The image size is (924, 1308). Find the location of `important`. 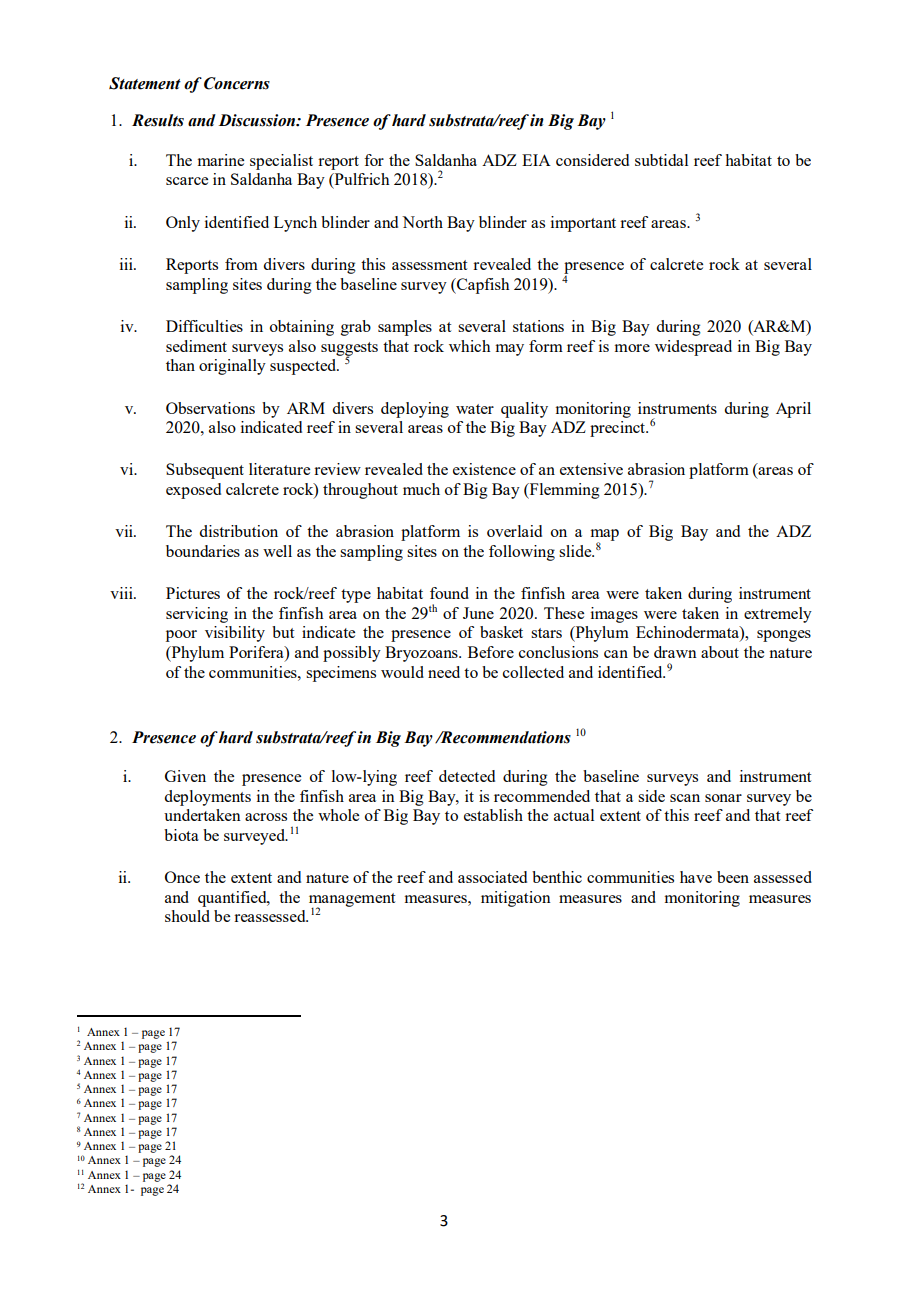

important is located at coordinates (583, 224).
